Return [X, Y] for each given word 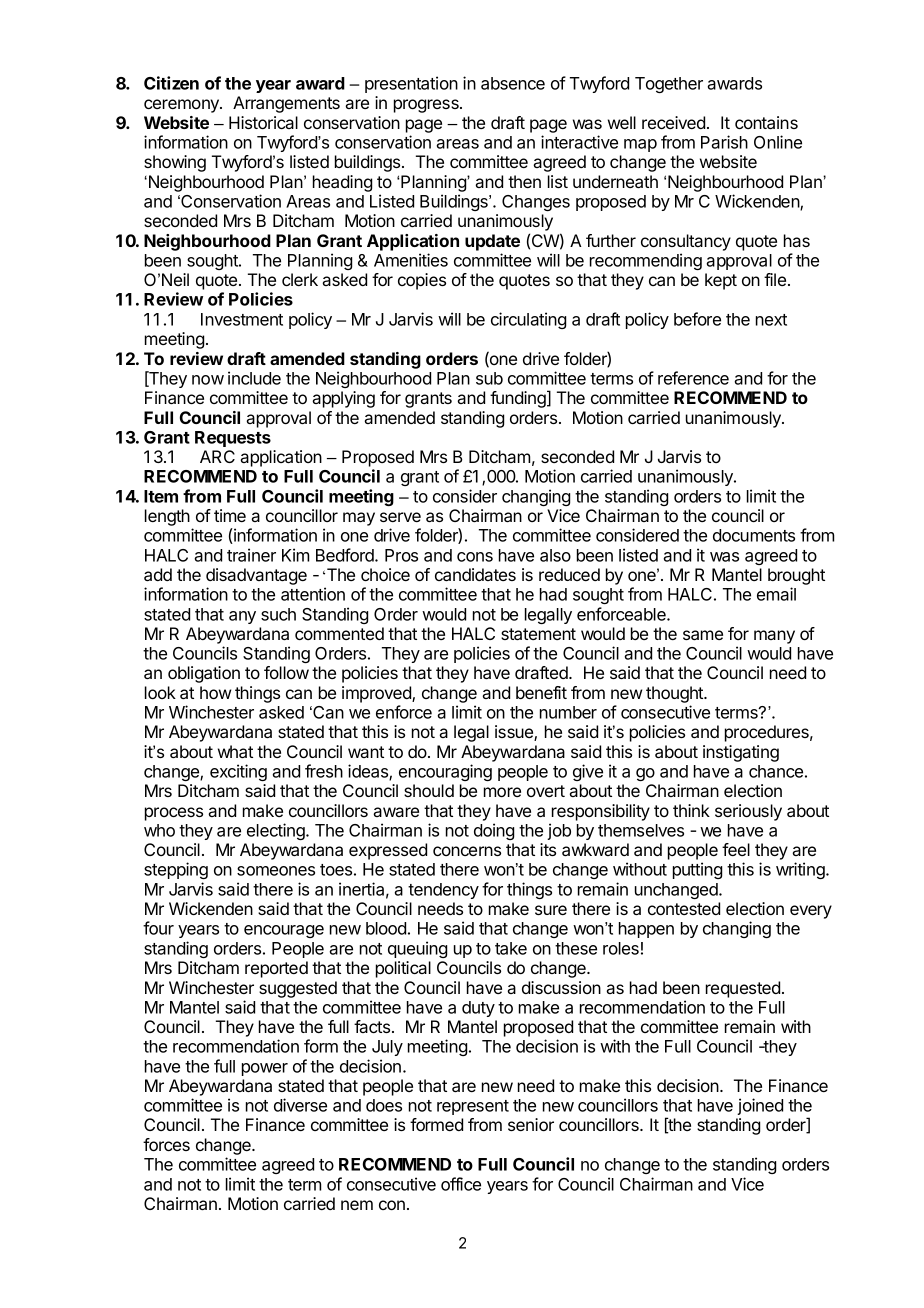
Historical [263, 122]
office [461, 1184]
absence [513, 83]
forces [166, 1144]
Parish [724, 142]
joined [760, 1106]
